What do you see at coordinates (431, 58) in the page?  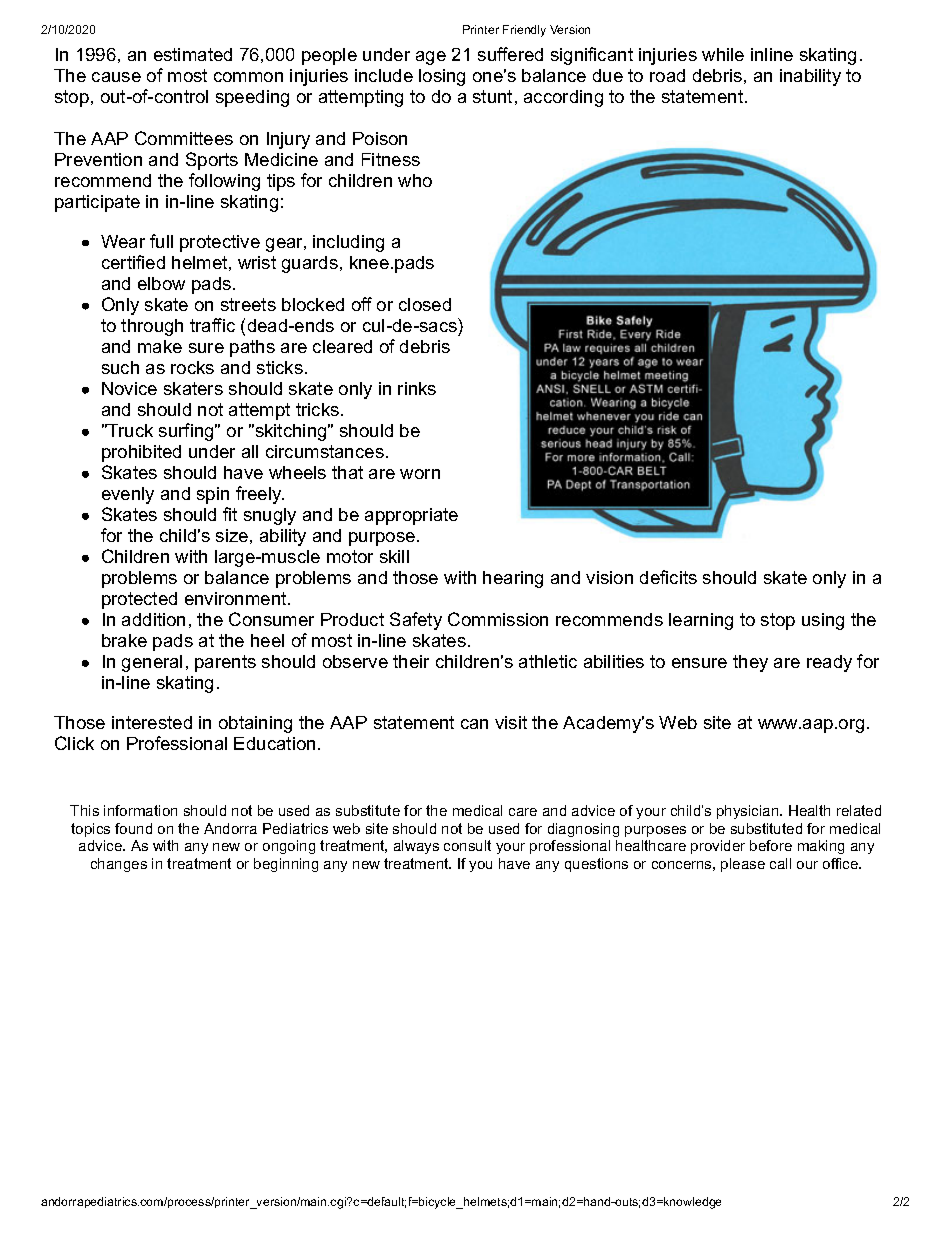 I see `age` at bounding box center [431, 58].
